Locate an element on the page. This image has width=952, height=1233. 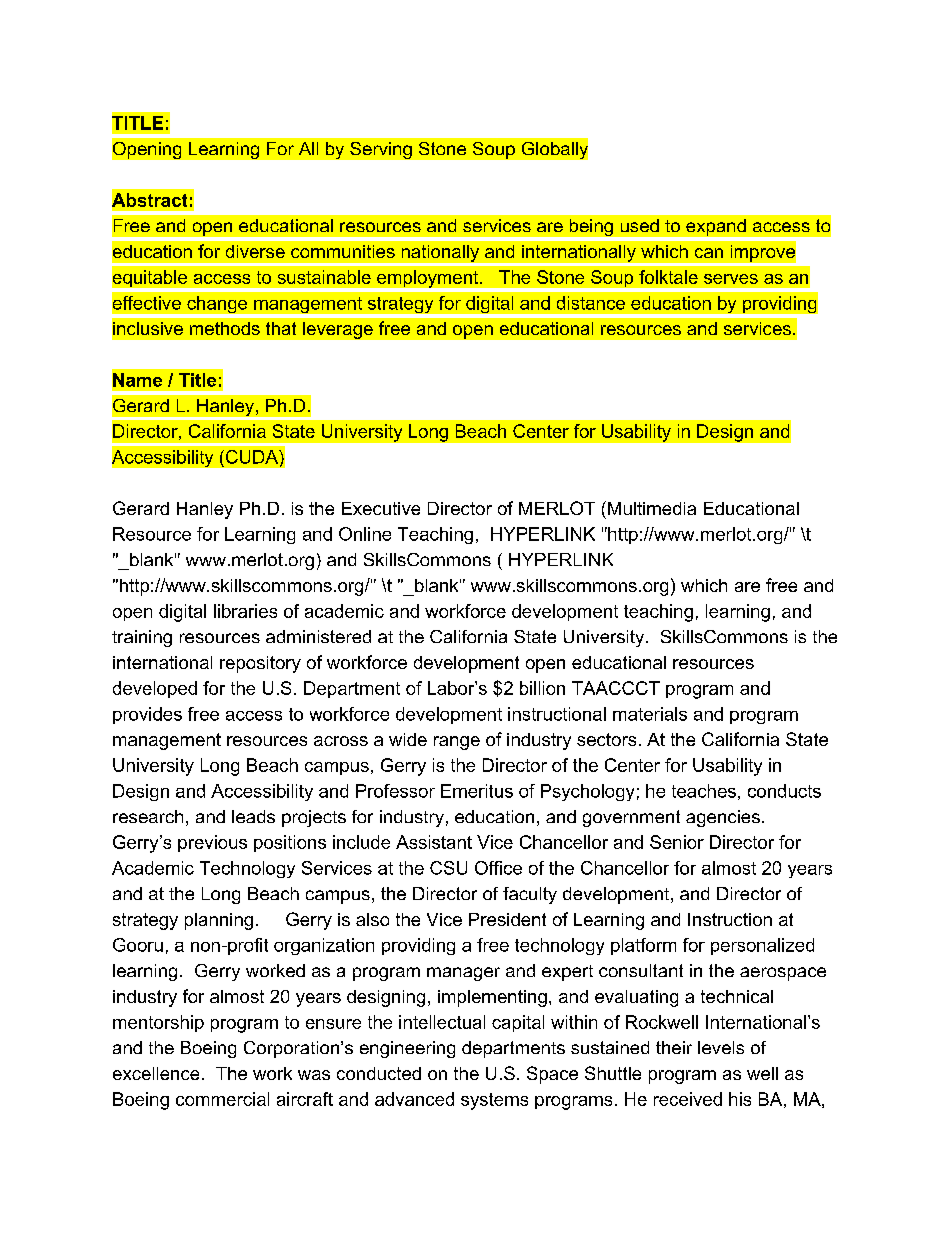
Senior is located at coordinates (677, 842).
